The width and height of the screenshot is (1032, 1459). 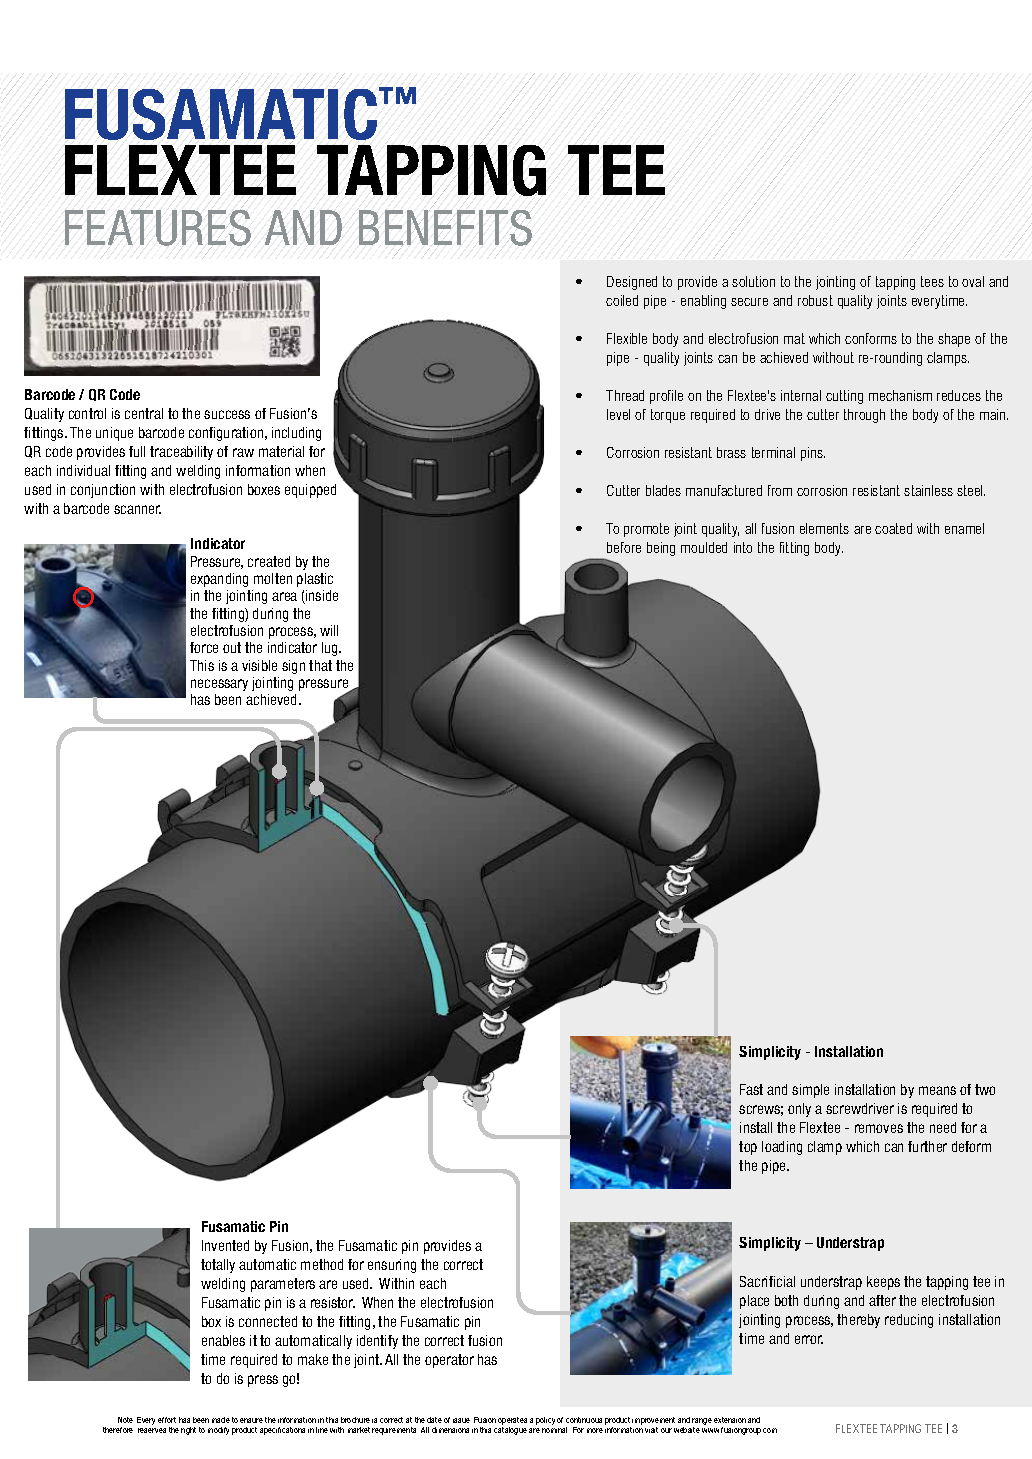 What do you see at coordinates (219, 685) in the screenshot?
I see `necessary` at bounding box center [219, 685].
